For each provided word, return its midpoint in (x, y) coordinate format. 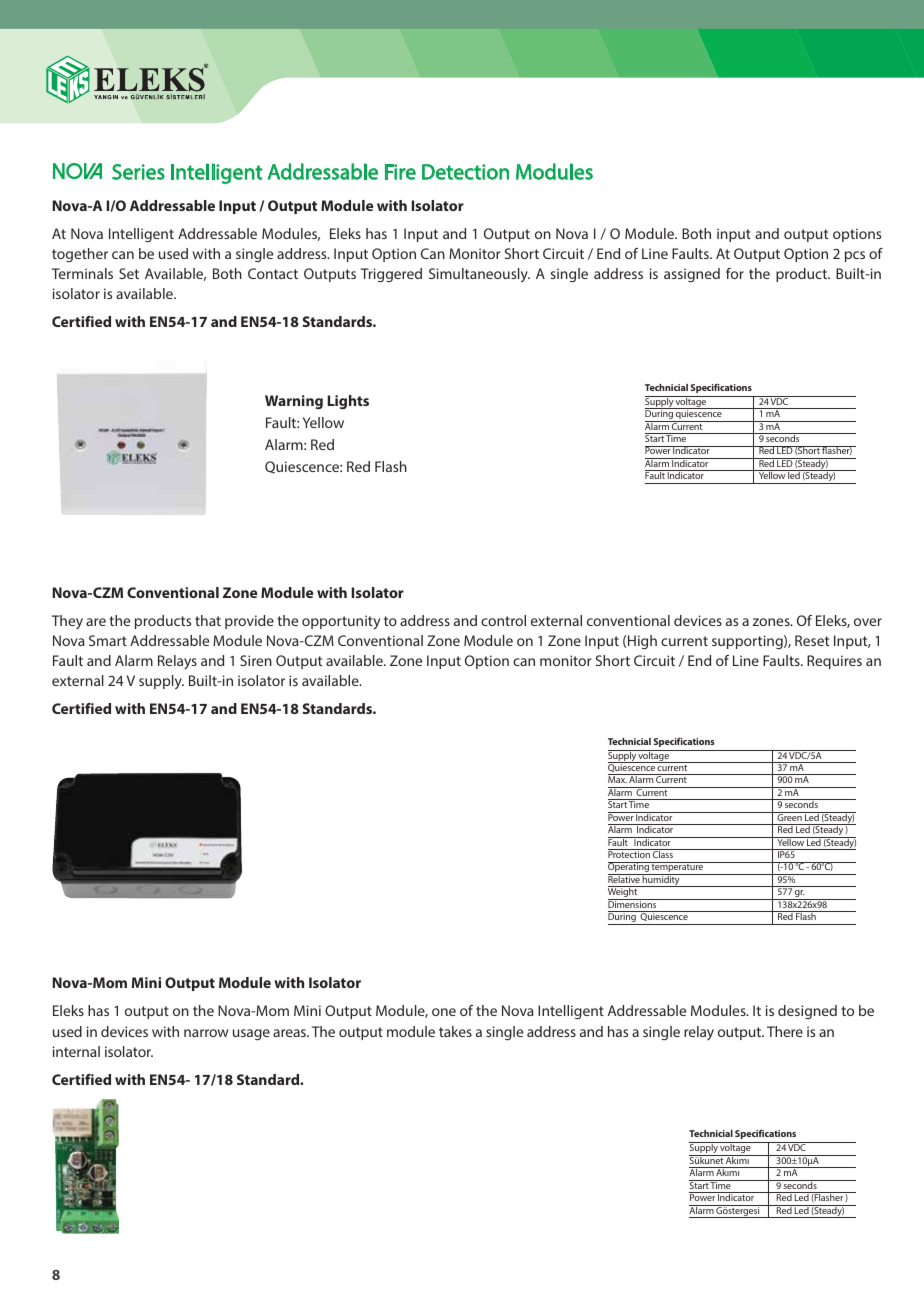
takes (455, 1031)
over (868, 622)
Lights (348, 402)
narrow (206, 1033)
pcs (855, 256)
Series (138, 172)
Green (789, 816)
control (503, 620)
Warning (294, 402)
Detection (465, 172)
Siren (256, 660)
